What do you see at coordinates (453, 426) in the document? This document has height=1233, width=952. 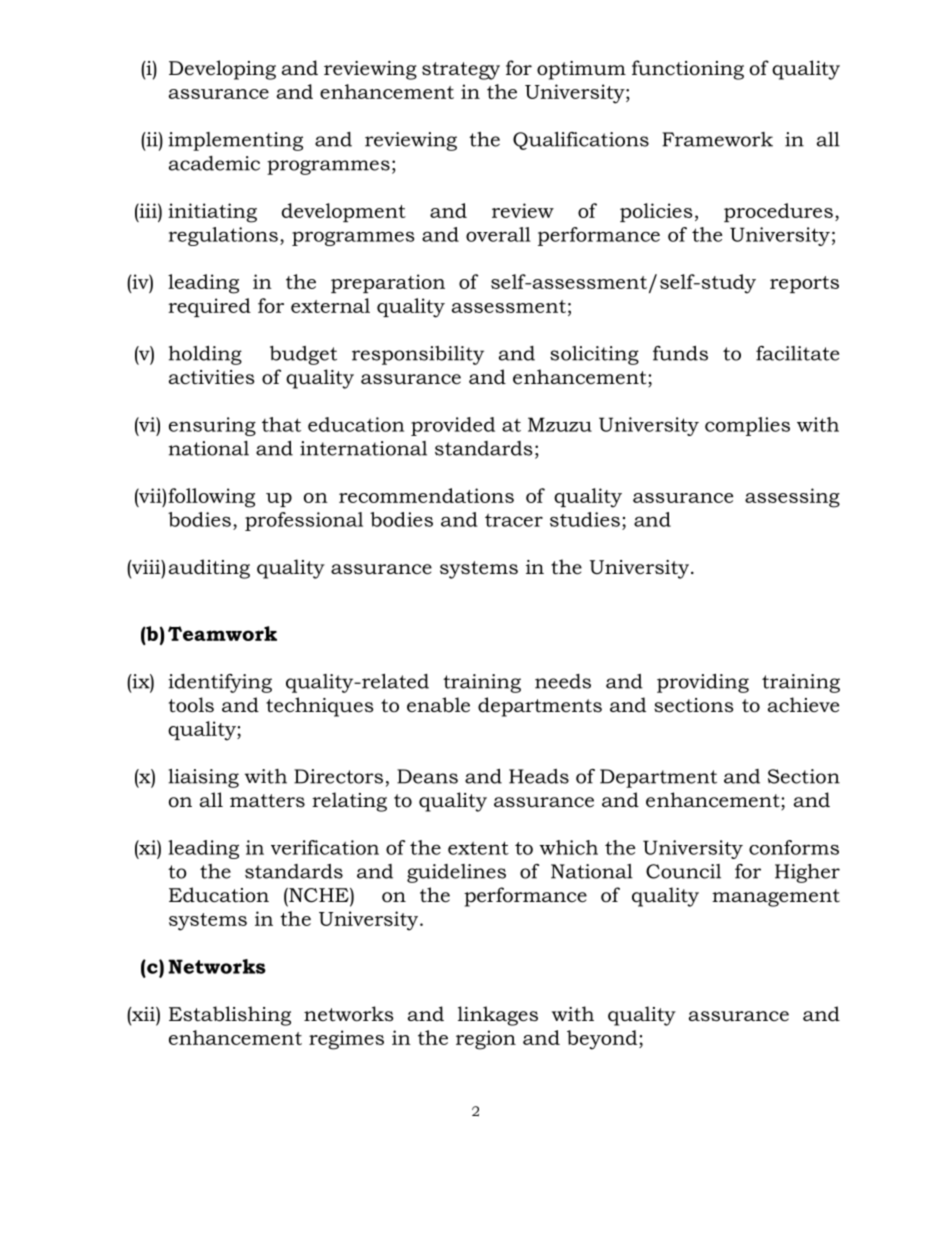 I see `provided` at bounding box center [453, 426].
